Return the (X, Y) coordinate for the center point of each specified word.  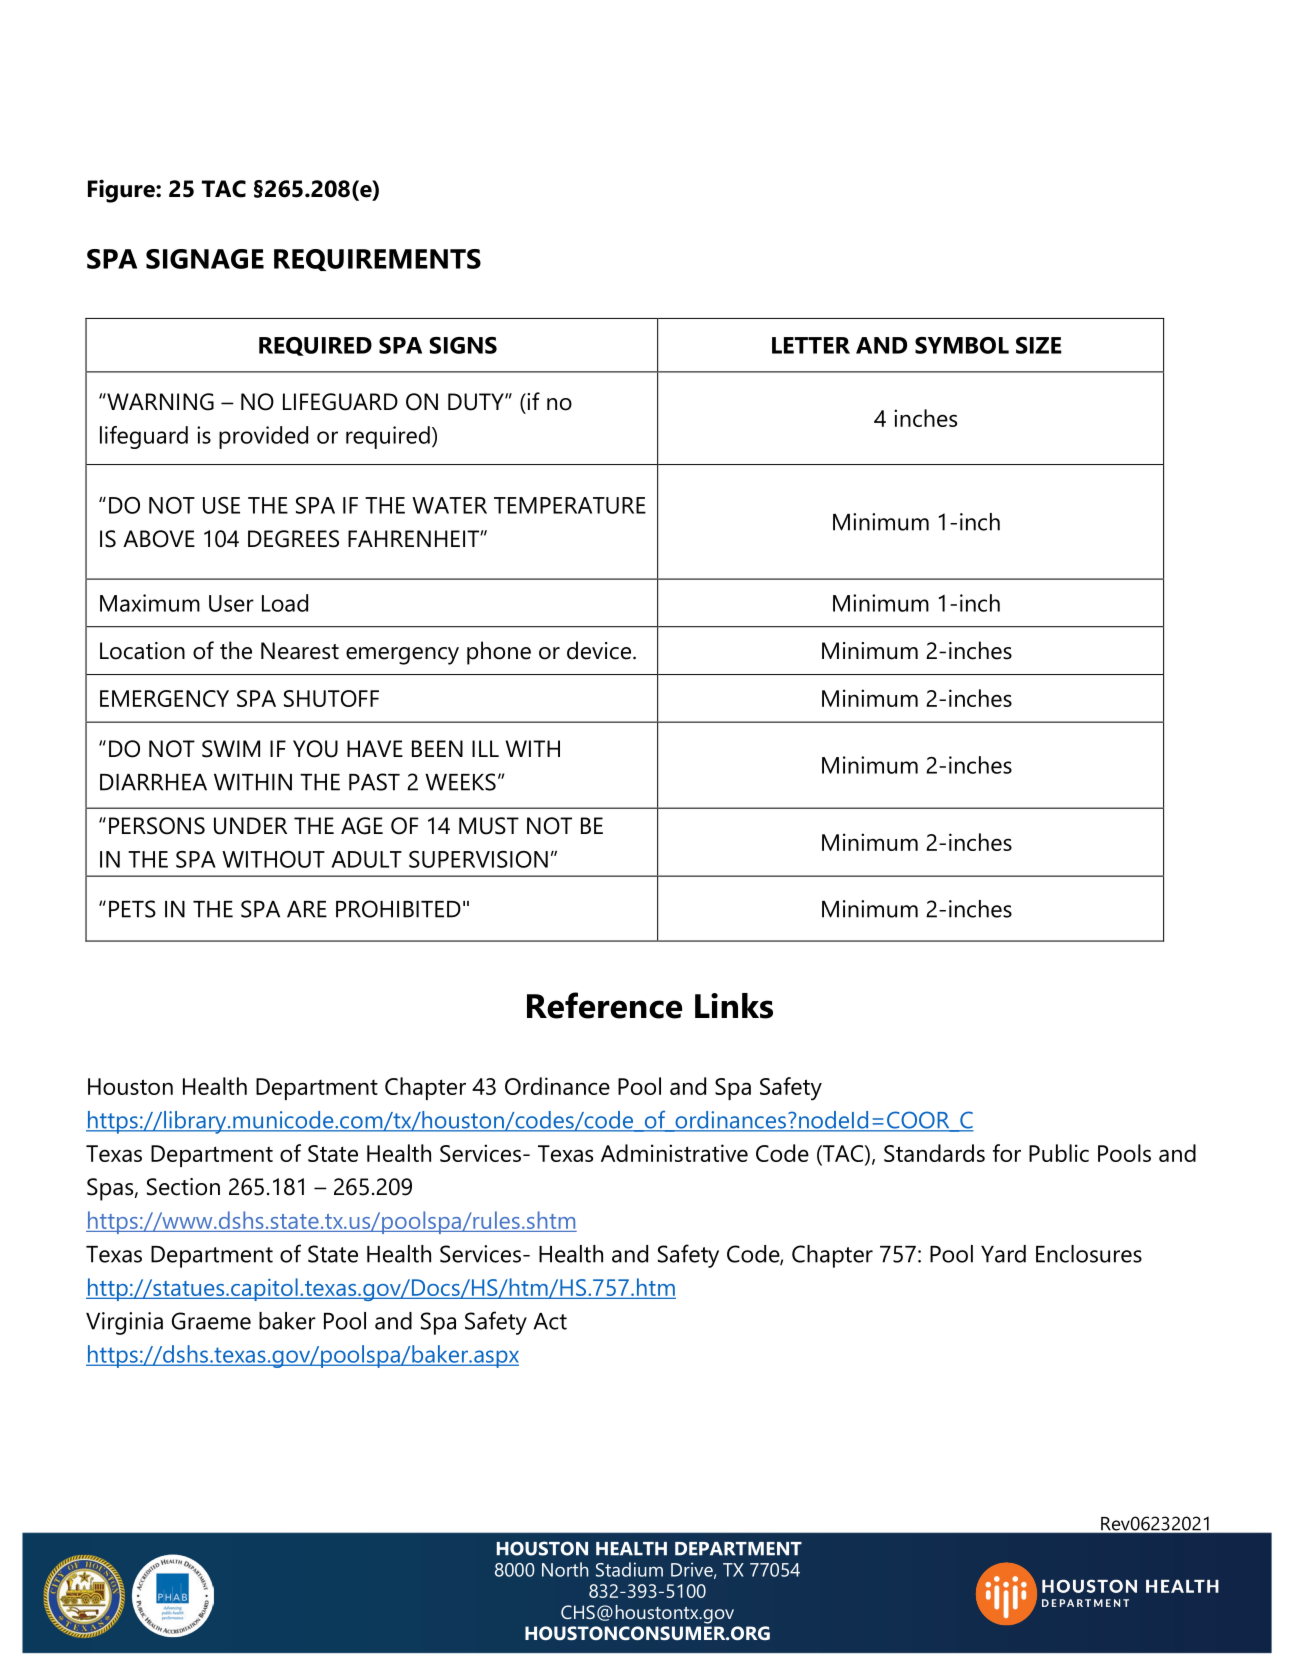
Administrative (674, 1153)
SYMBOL (962, 345)
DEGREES (293, 539)
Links (734, 1006)
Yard (1003, 1254)
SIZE (1039, 345)
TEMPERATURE (570, 505)
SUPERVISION (478, 859)
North (565, 1569)
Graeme (211, 1321)
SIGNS (463, 345)
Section (183, 1187)
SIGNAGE (205, 259)
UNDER (250, 826)
